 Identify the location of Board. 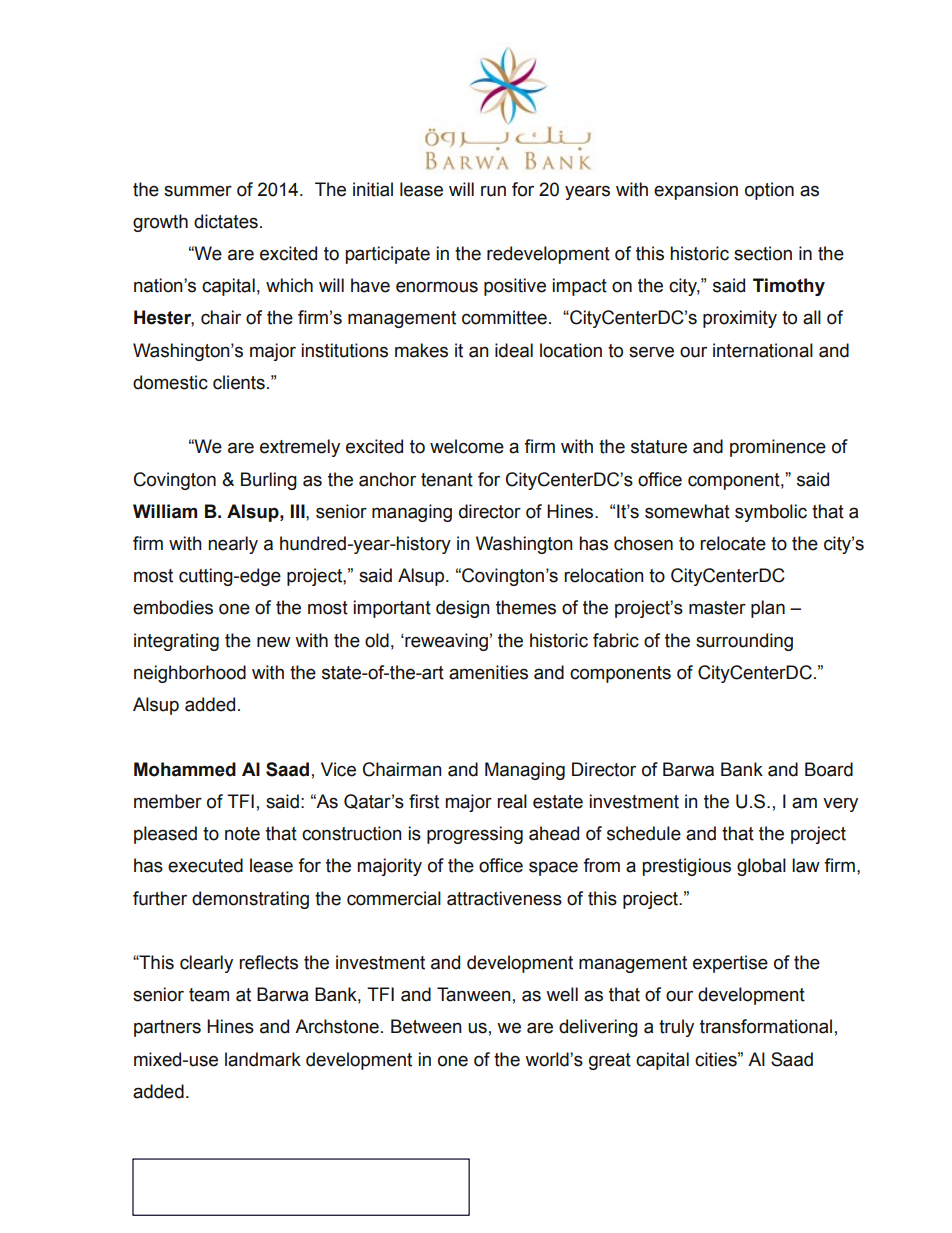
(829, 769).
